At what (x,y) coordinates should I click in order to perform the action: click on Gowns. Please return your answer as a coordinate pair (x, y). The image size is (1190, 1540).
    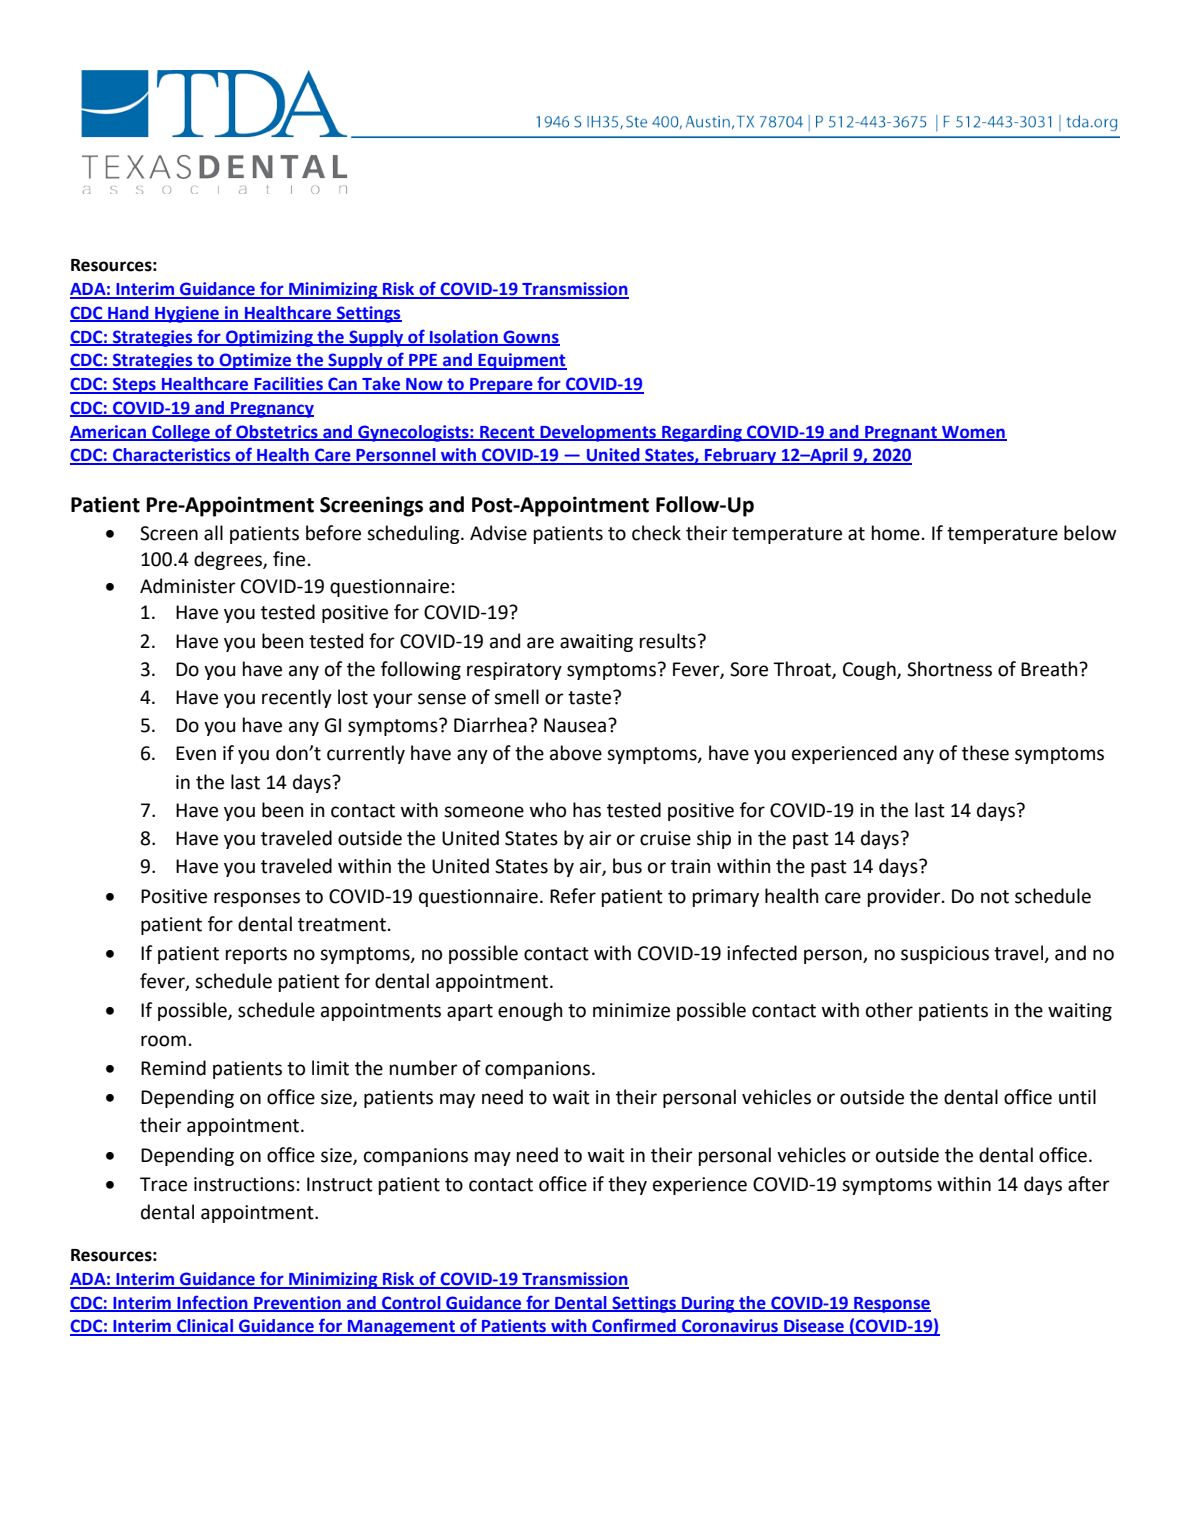
    Looking at the image, I should click on (531, 337).
